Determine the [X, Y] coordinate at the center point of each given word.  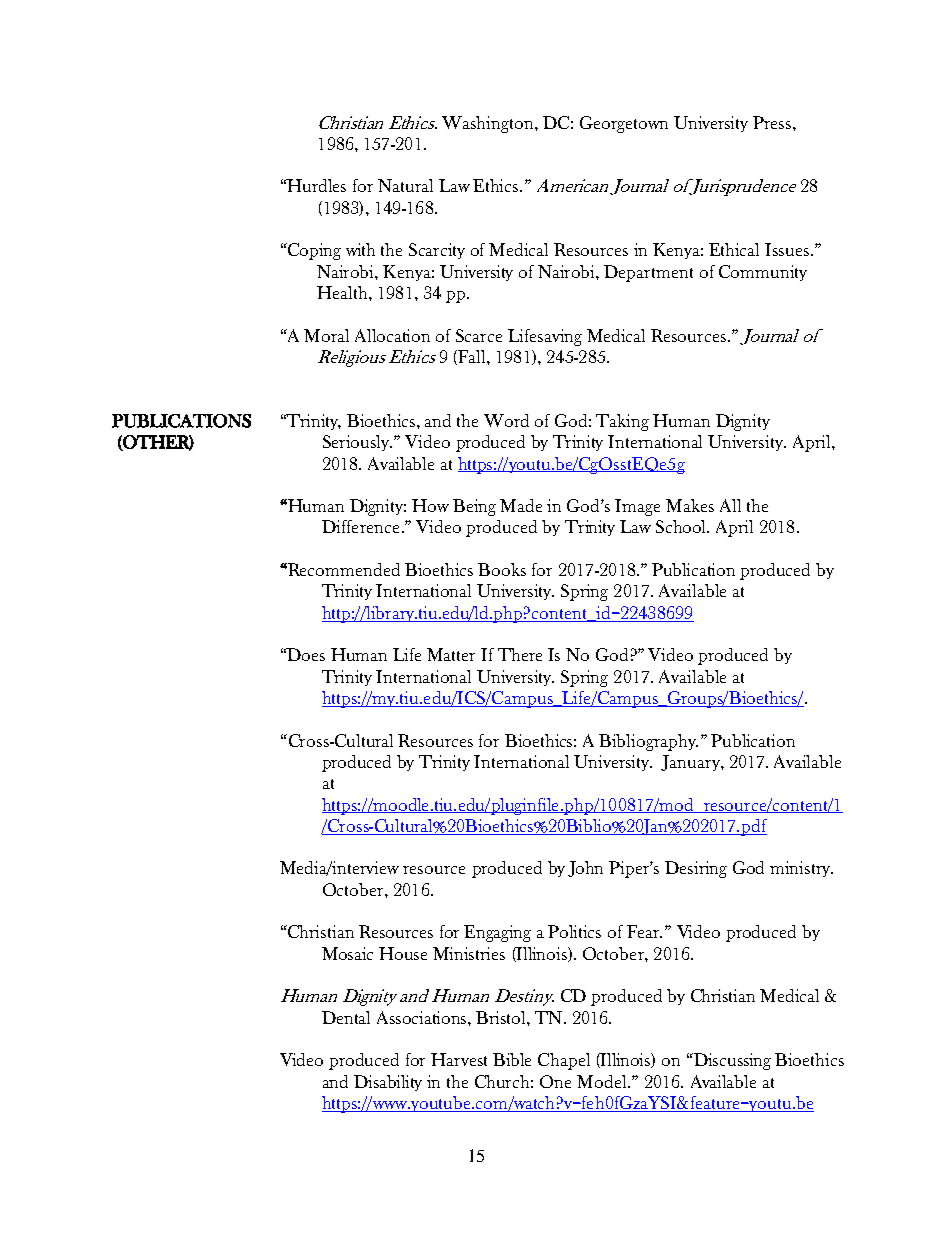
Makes [690, 505]
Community [763, 273]
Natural [405, 185]
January [691, 763]
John [585, 869]
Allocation [392, 335]
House [403, 953]
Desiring [696, 869]
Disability [388, 1083]
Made [521, 505]
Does [305, 654]
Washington [489, 124]
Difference [360, 526]
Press [773, 122]
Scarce [479, 335]
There [520, 654]
